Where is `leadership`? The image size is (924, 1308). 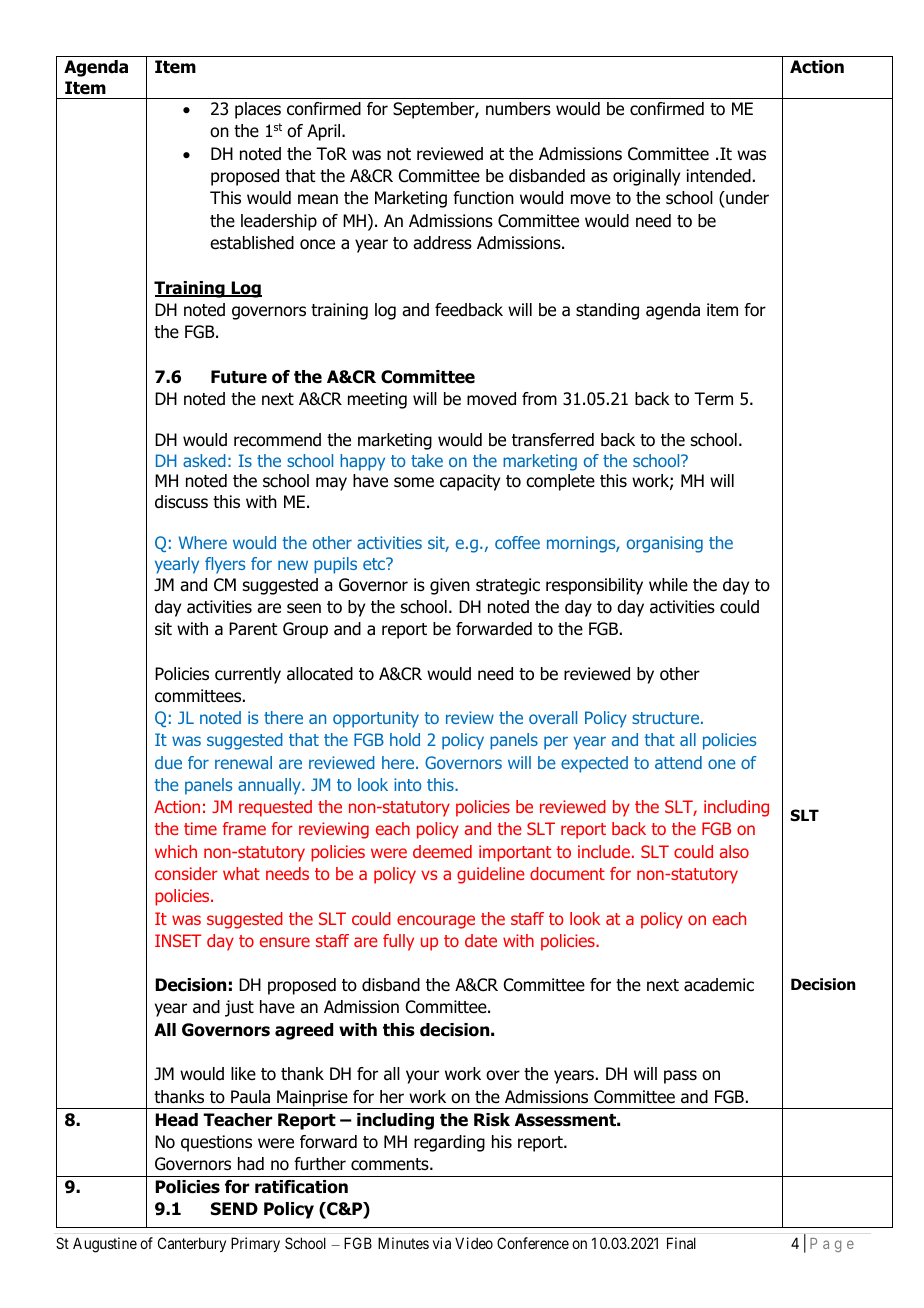 leadership is located at coordinates (279, 222).
